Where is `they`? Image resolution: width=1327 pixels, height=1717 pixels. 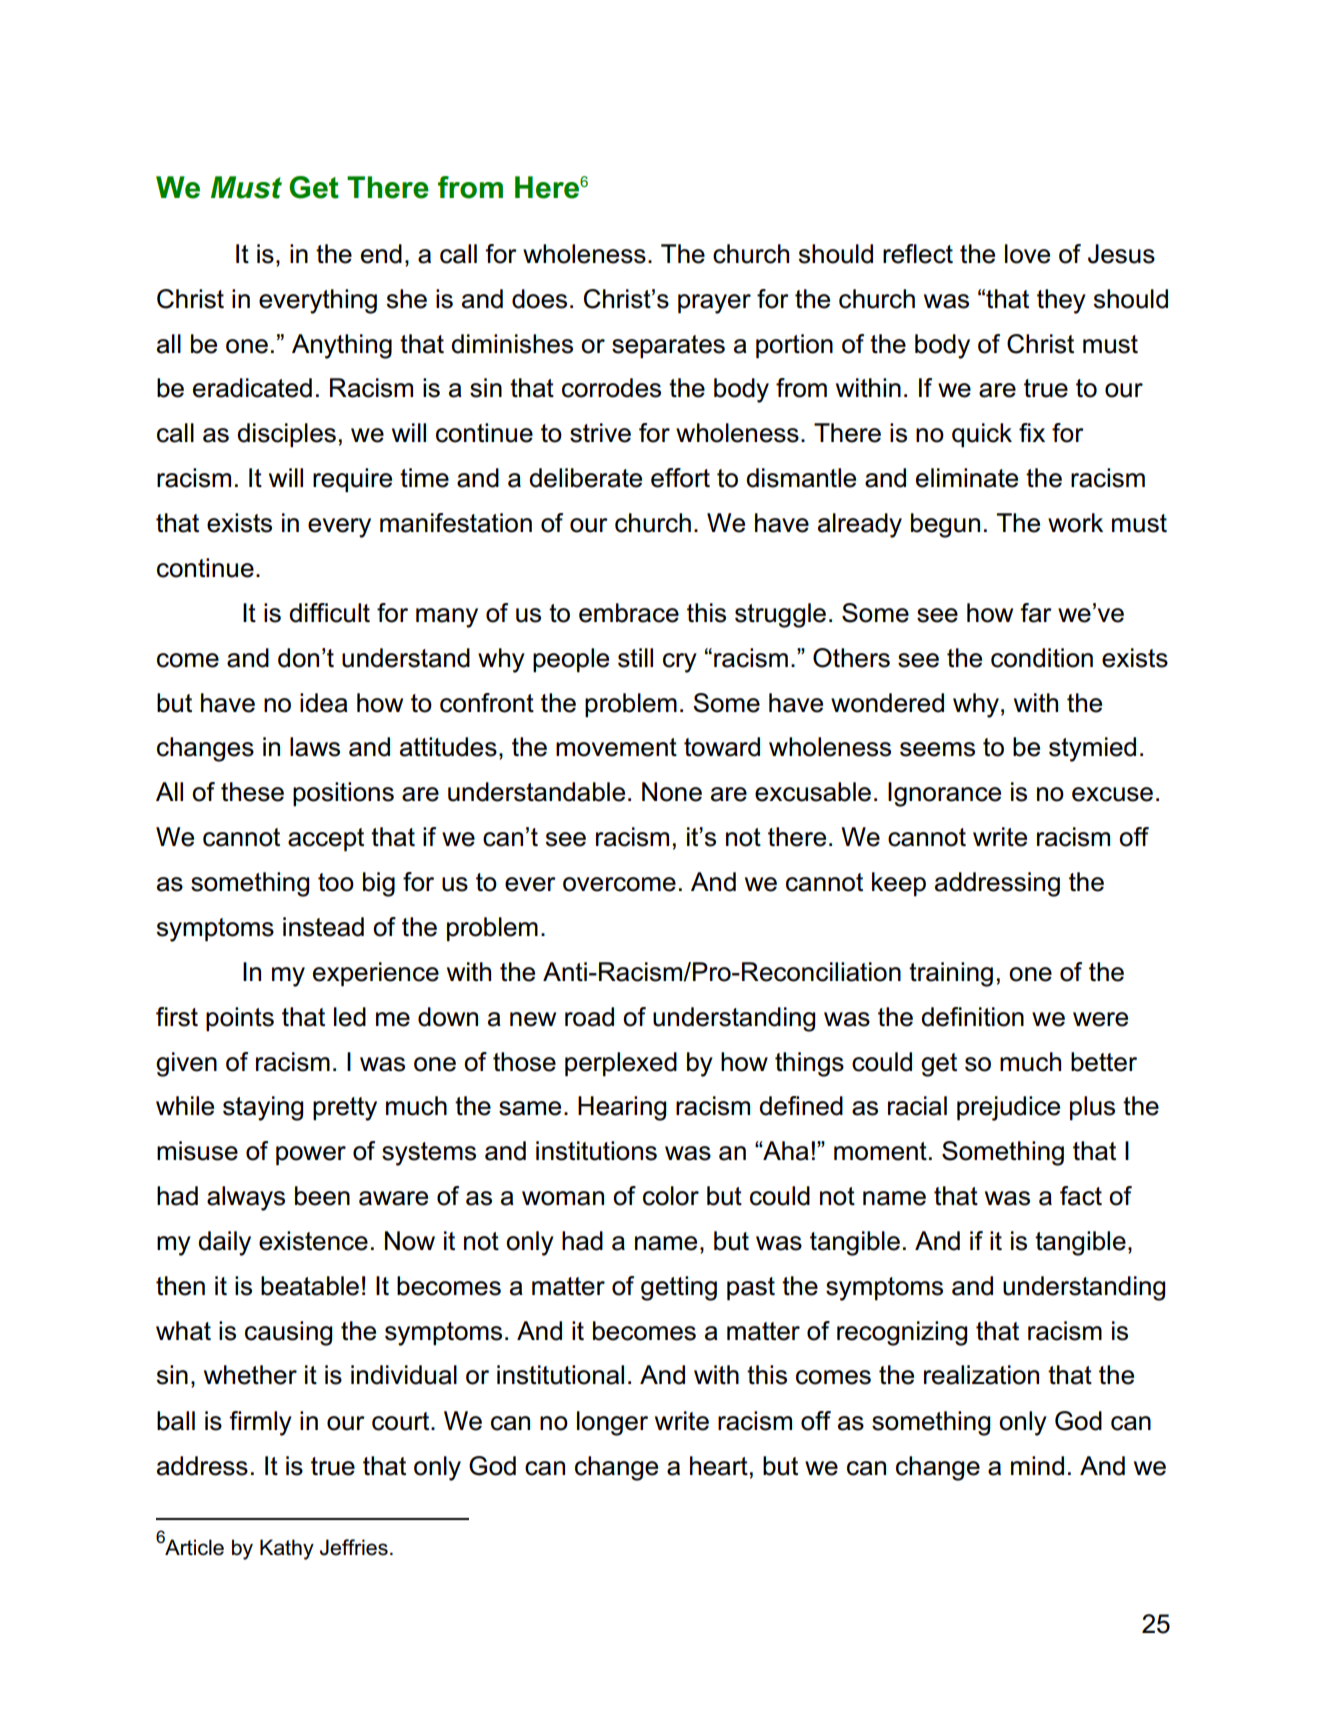
they is located at coordinates (1061, 301).
